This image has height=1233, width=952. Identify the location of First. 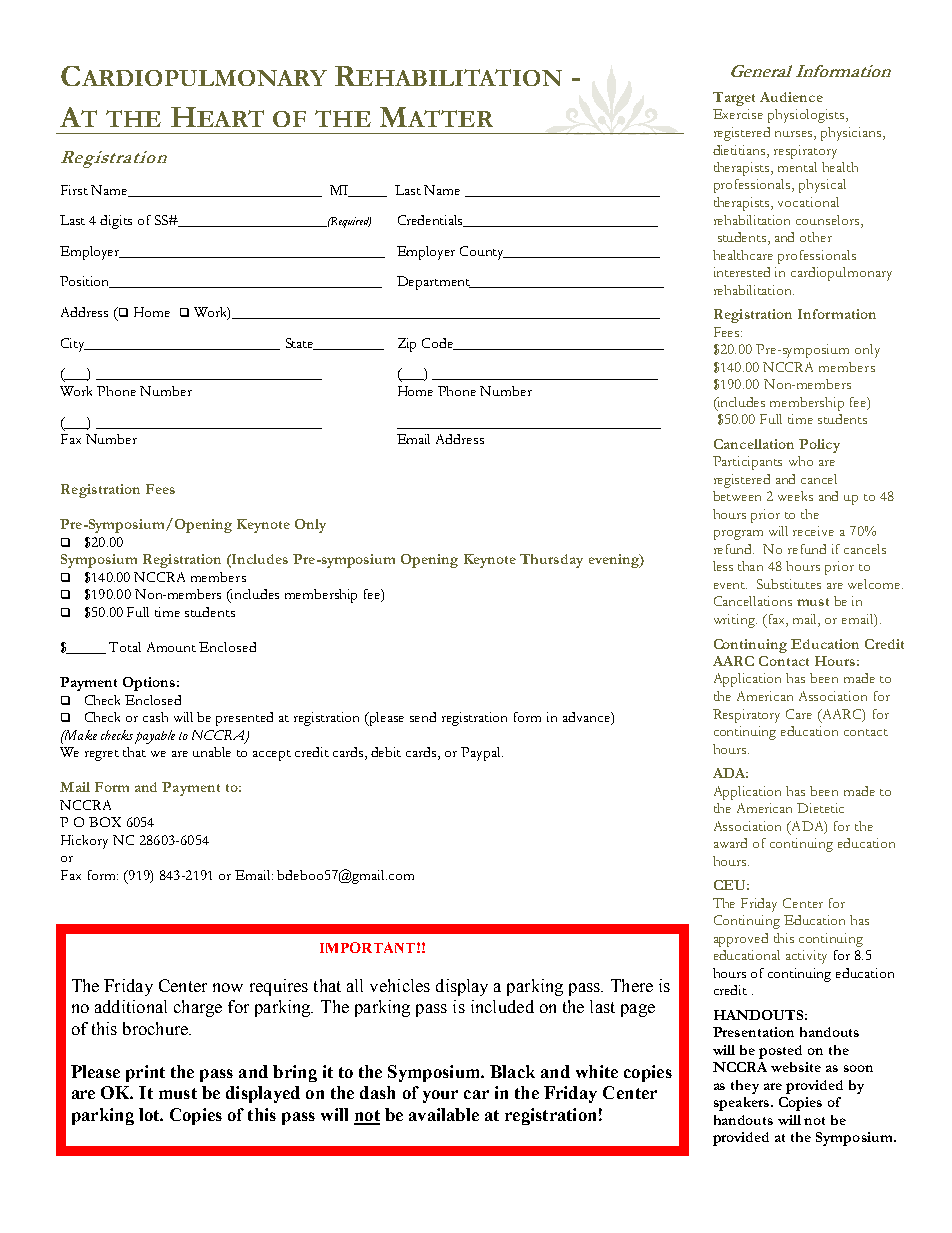
(74, 190).
